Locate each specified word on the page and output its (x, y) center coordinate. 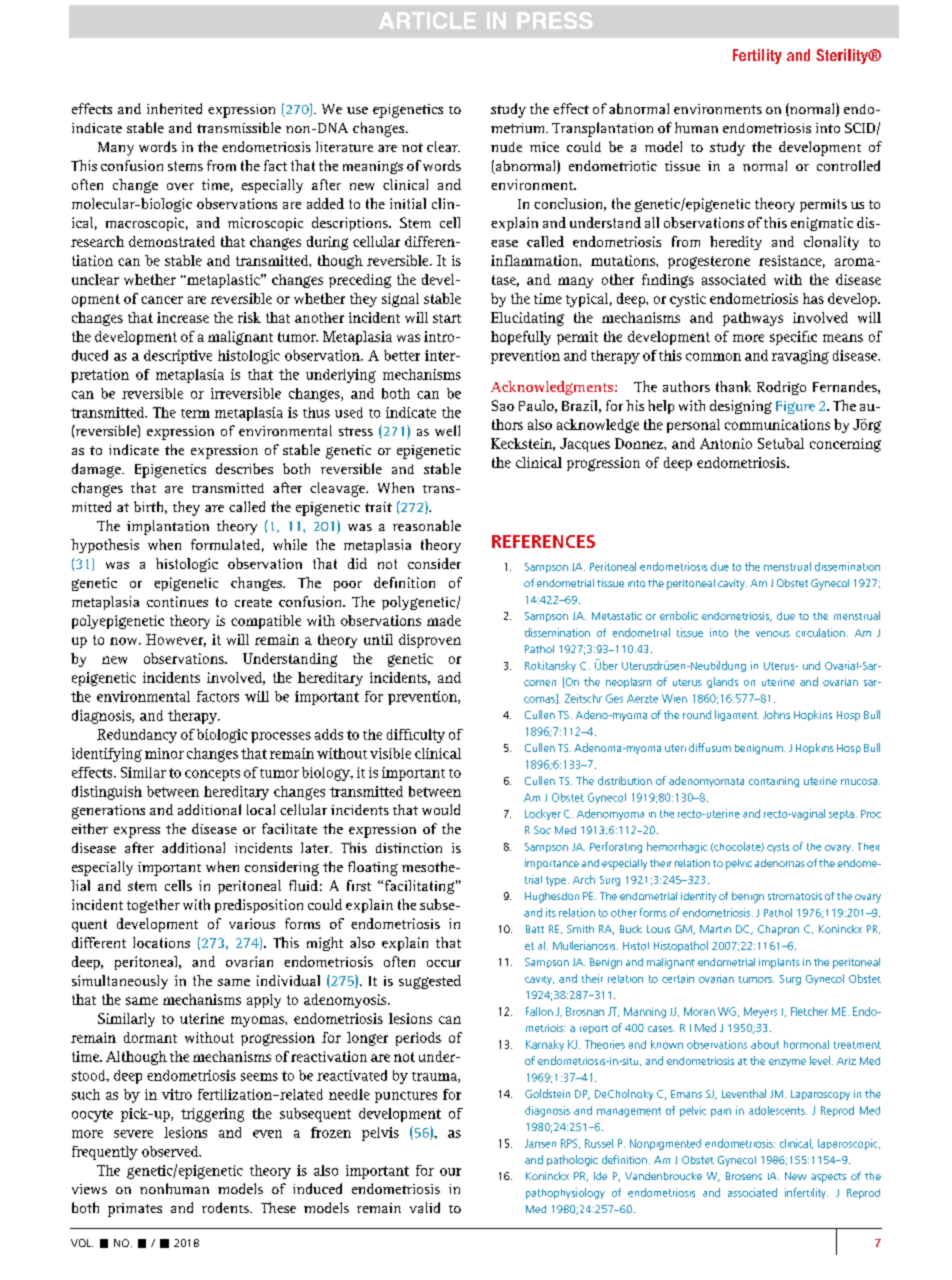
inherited (174, 108)
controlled (848, 165)
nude (506, 147)
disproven (430, 641)
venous (773, 634)
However (176, 640)
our (450, 1172)
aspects (828, 1178)
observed (171, 1151)
